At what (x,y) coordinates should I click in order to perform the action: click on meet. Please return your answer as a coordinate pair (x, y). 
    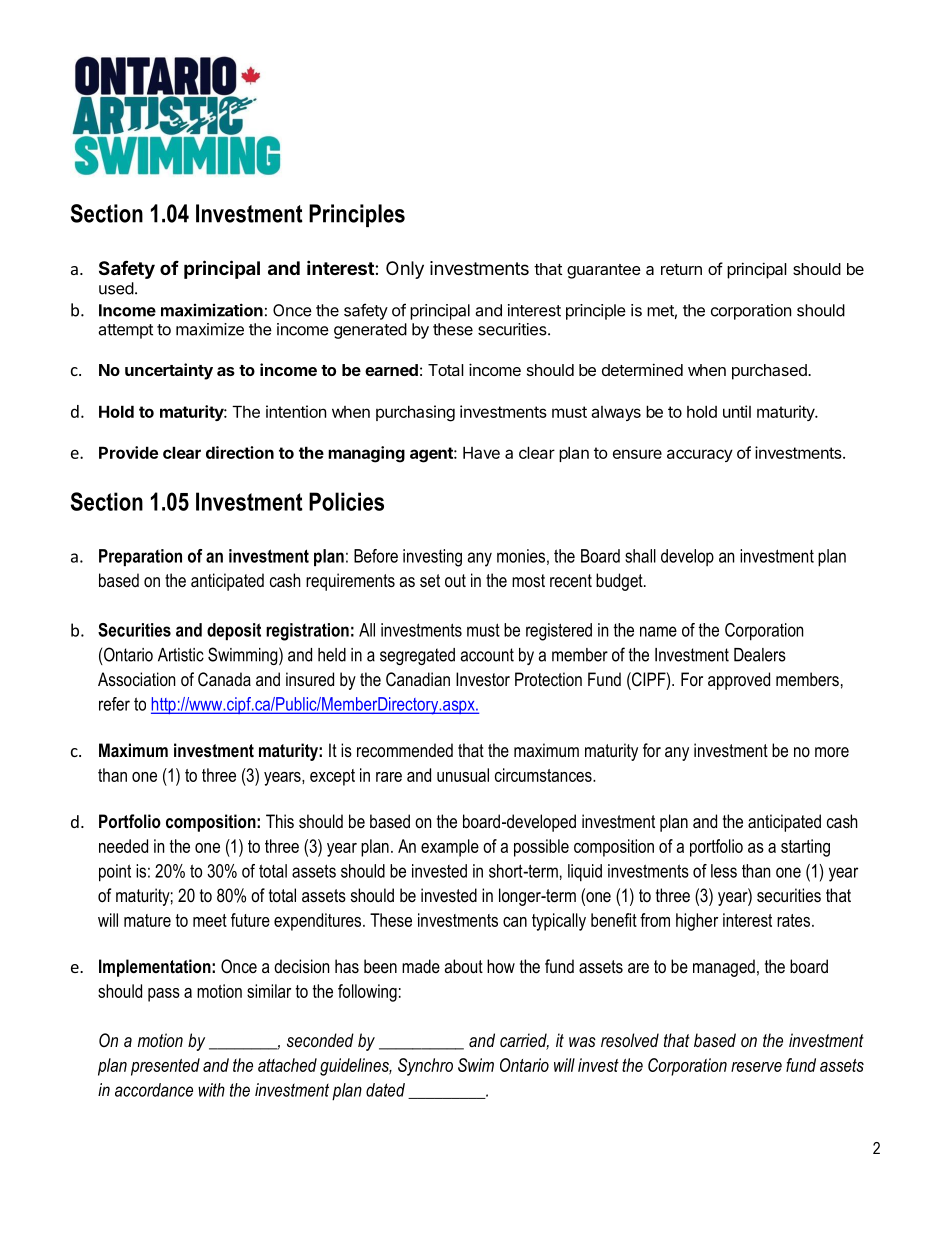
    Looking at the image, I should click on (210, 920).
